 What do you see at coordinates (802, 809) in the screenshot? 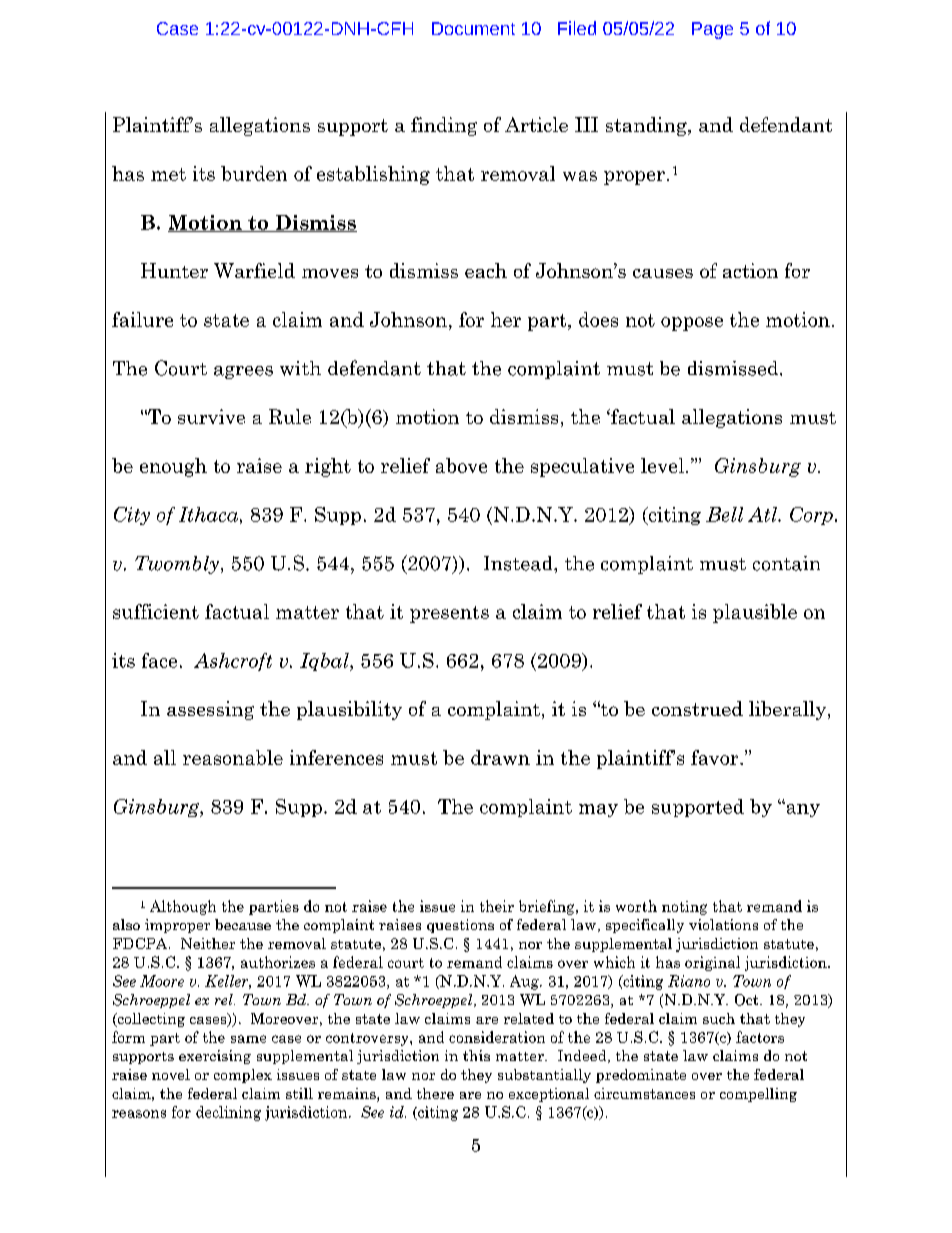
I see `any` at bounding box center [802, 809].
